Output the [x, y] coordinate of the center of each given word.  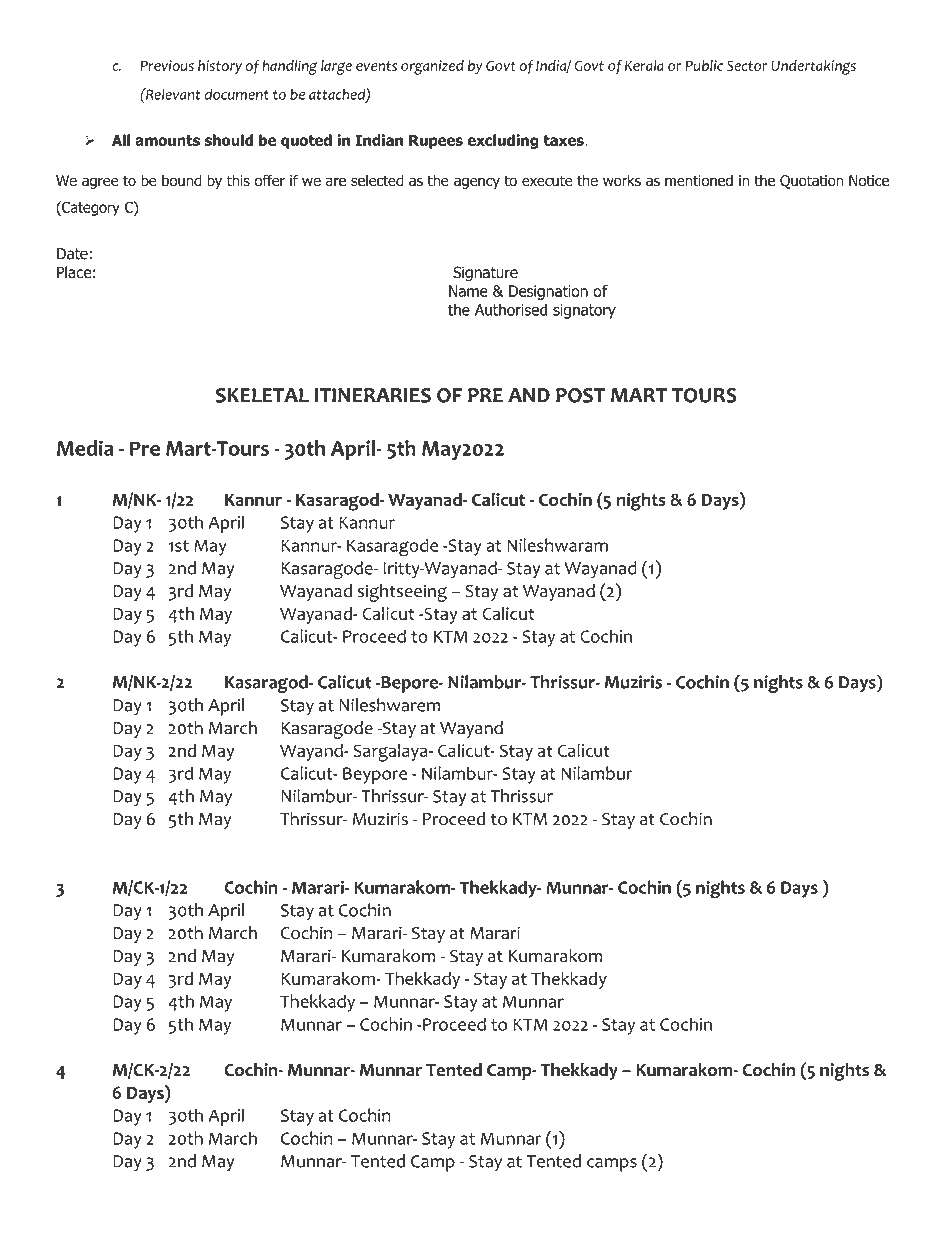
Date [72, 254]
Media [85, 448]
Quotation [811, 182]
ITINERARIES [373, 395]
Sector [747, 65]
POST [580, 395]
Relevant [172, 94]
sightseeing [402, 593]
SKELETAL [262, 395]
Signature [485, 273]
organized [432, 67]
